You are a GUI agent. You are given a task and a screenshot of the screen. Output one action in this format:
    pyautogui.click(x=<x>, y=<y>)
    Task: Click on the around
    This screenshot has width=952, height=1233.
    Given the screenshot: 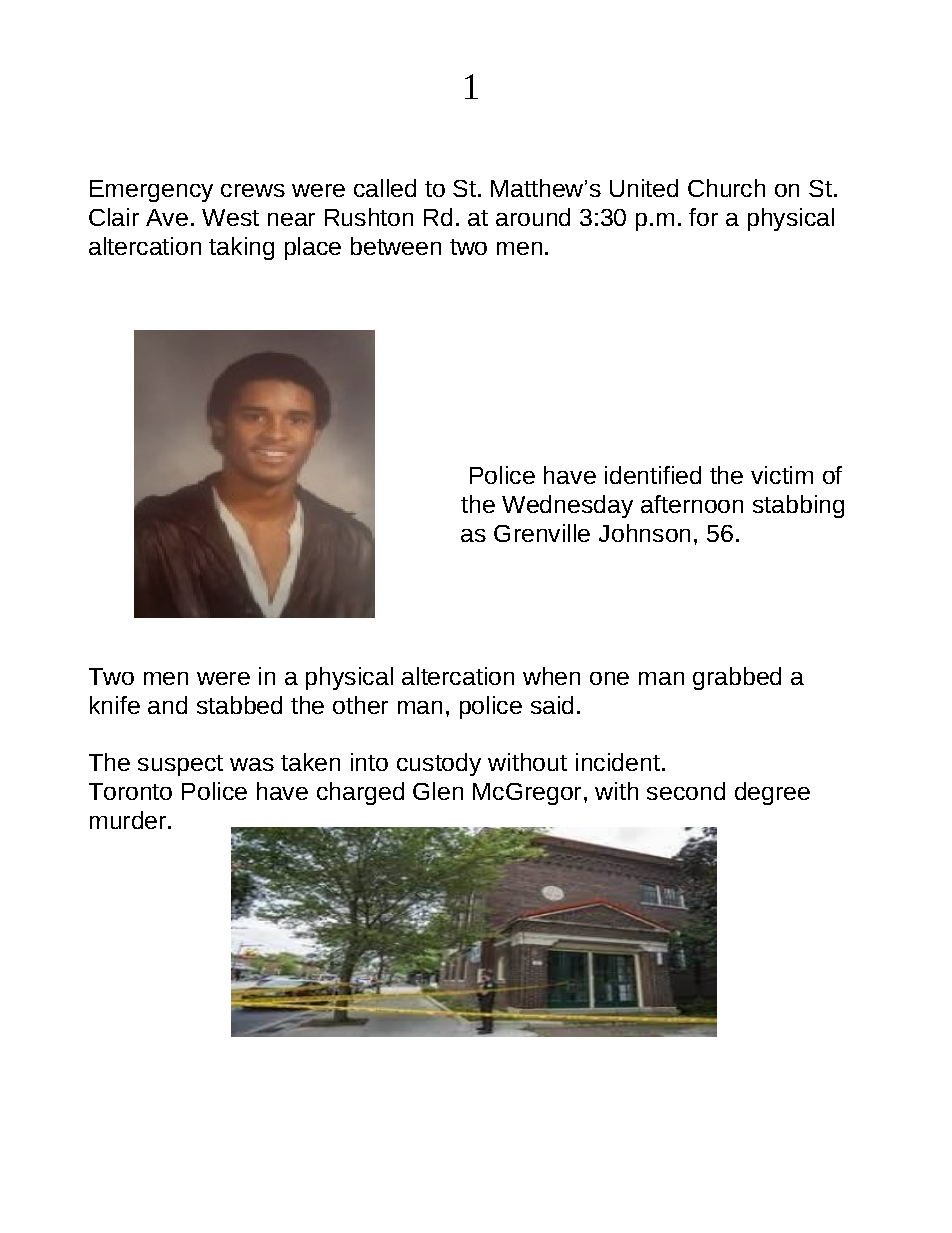 What is the action you would take?
    pyautogui.click(x=533, y=217)
